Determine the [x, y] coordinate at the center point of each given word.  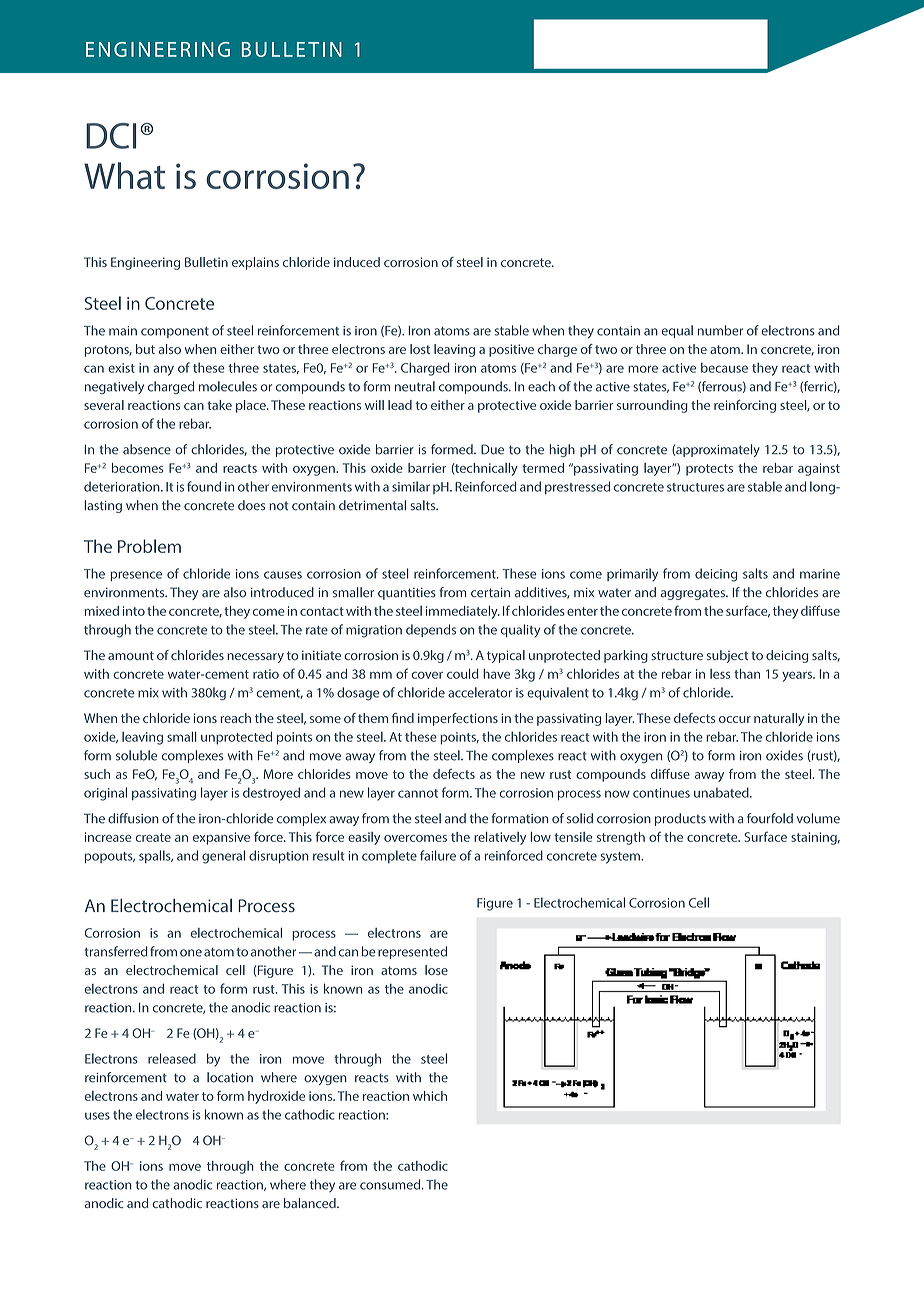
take [219, 405]
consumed [391, 1184]
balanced [311, 1203]
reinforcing [745, 406]
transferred [116, 951]
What [124, 175]
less [720, 674]
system [621, 858]
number [720, 330]
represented [412, 952]
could [462, 674]
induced [357, 262]
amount [131, 655]
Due [492, 449]
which [430, 1096]
